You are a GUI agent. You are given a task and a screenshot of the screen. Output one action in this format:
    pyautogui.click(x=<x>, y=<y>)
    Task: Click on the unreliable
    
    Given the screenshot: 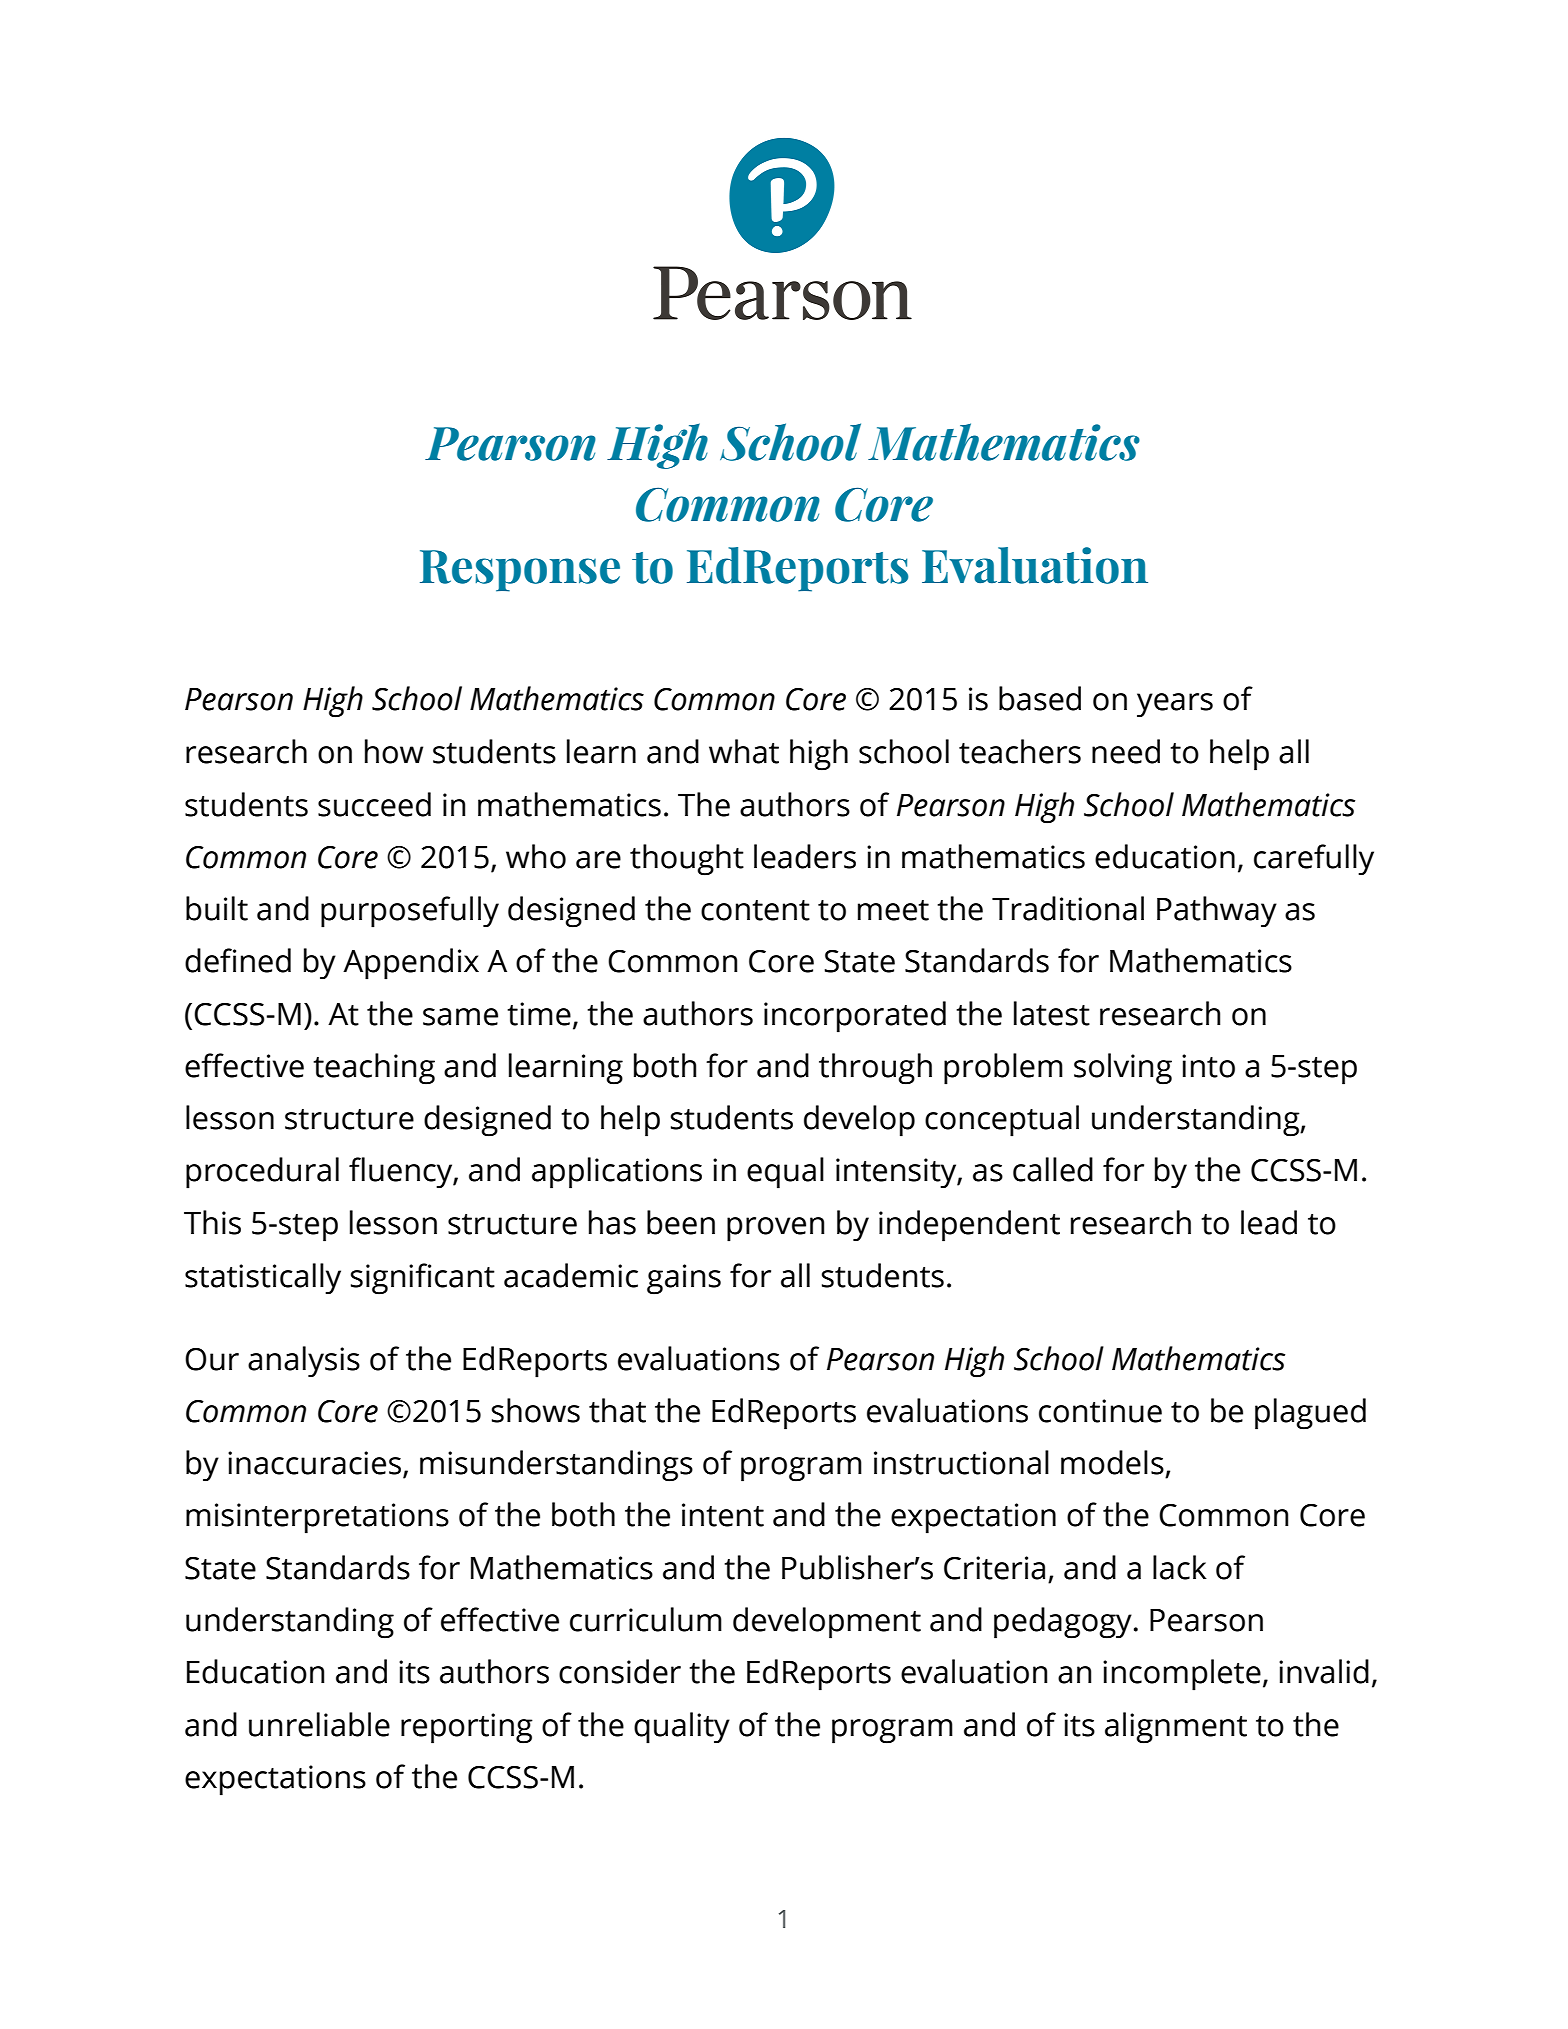 What is the action you would take?
    pyautogui.click(x=319, y=1724)
